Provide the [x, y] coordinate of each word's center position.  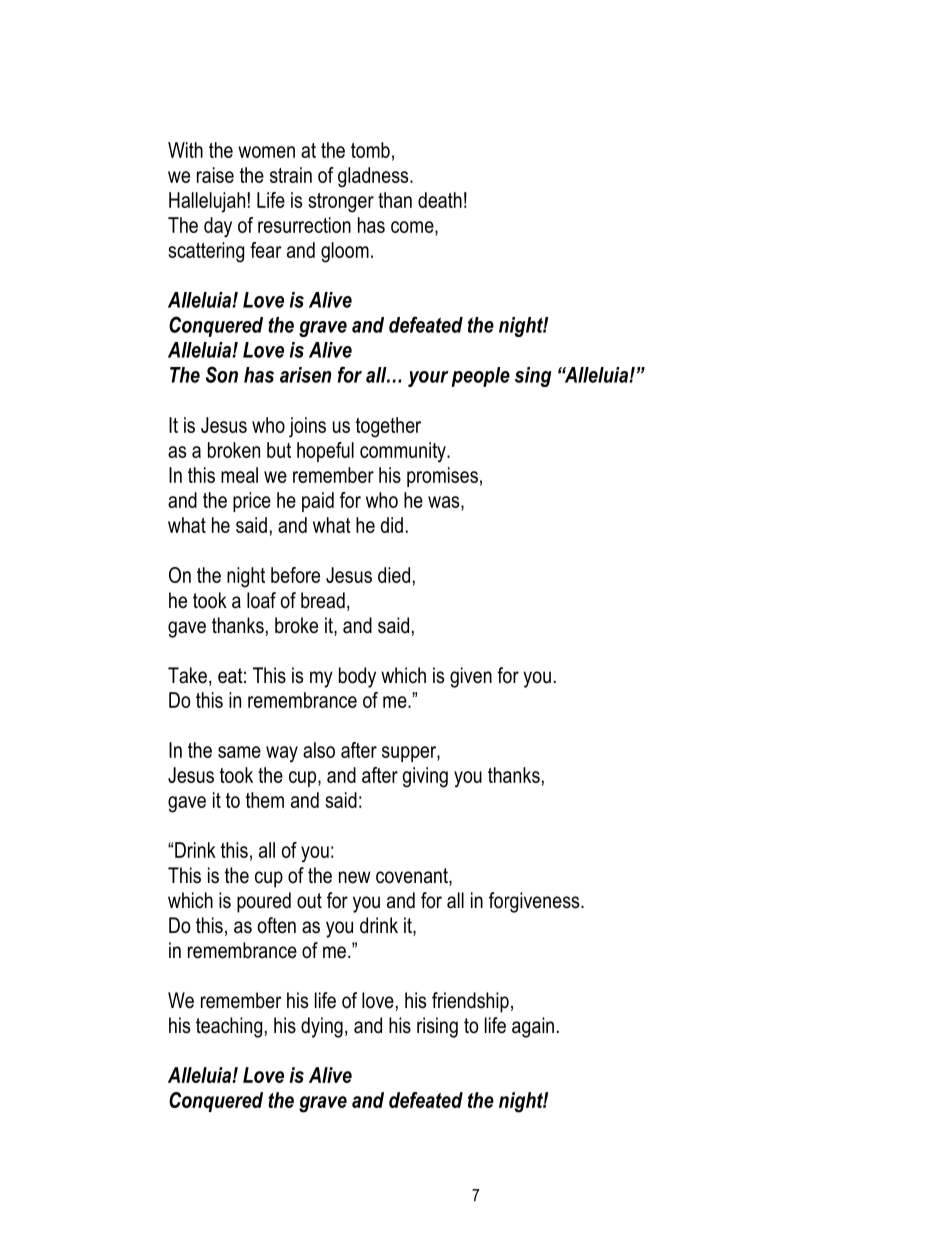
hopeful [325, 452]
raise [215, 175]
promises [442, 477]
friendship [470, 1002]
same [239, 752]
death [440, 200]
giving [425, 777]
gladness [374, 177]
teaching [229, 1027]
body [357, 677]
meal [239, 475]
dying [322, 1027]
